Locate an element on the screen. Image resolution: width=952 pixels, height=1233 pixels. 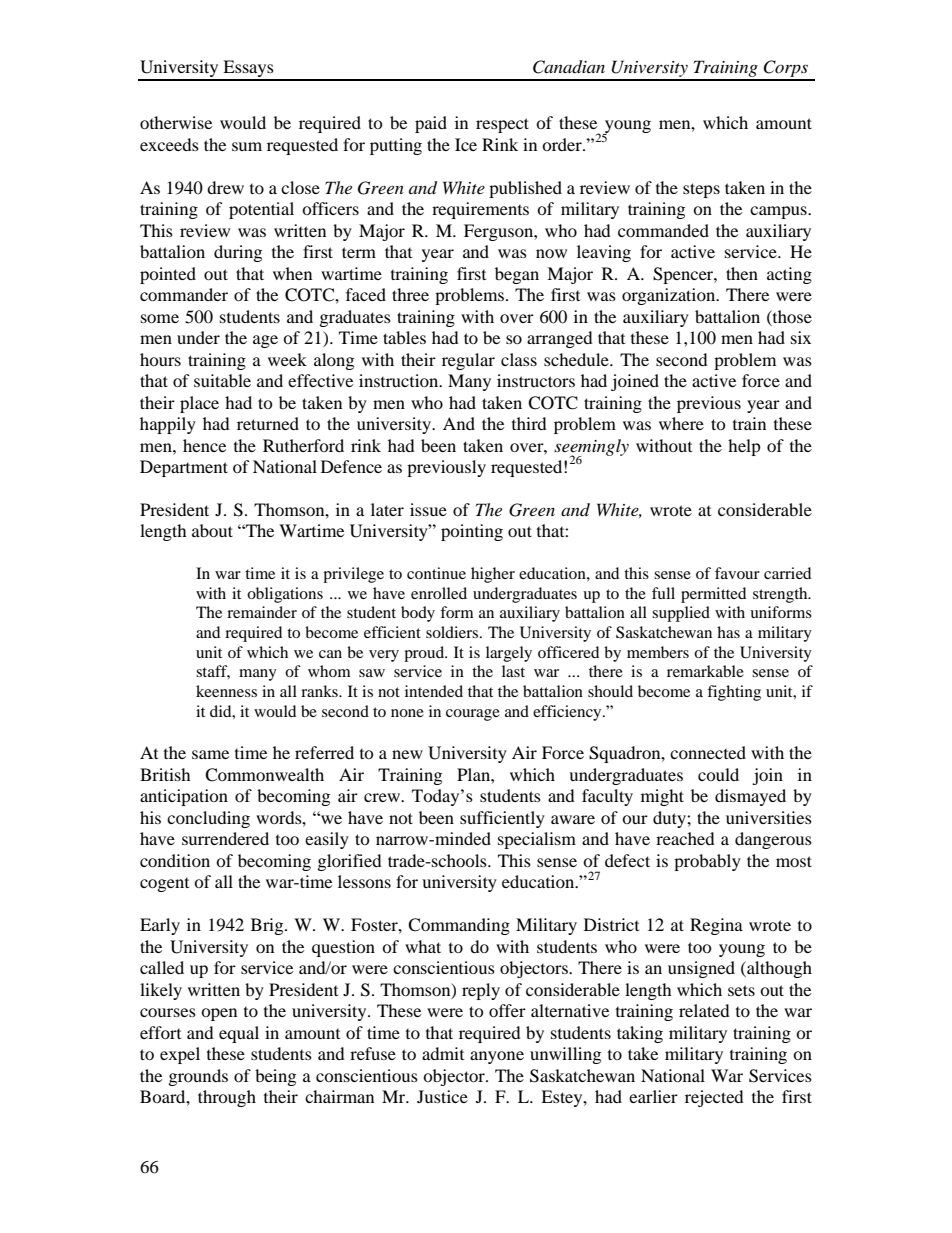
anyone is located at coordinates (497, 1057).
